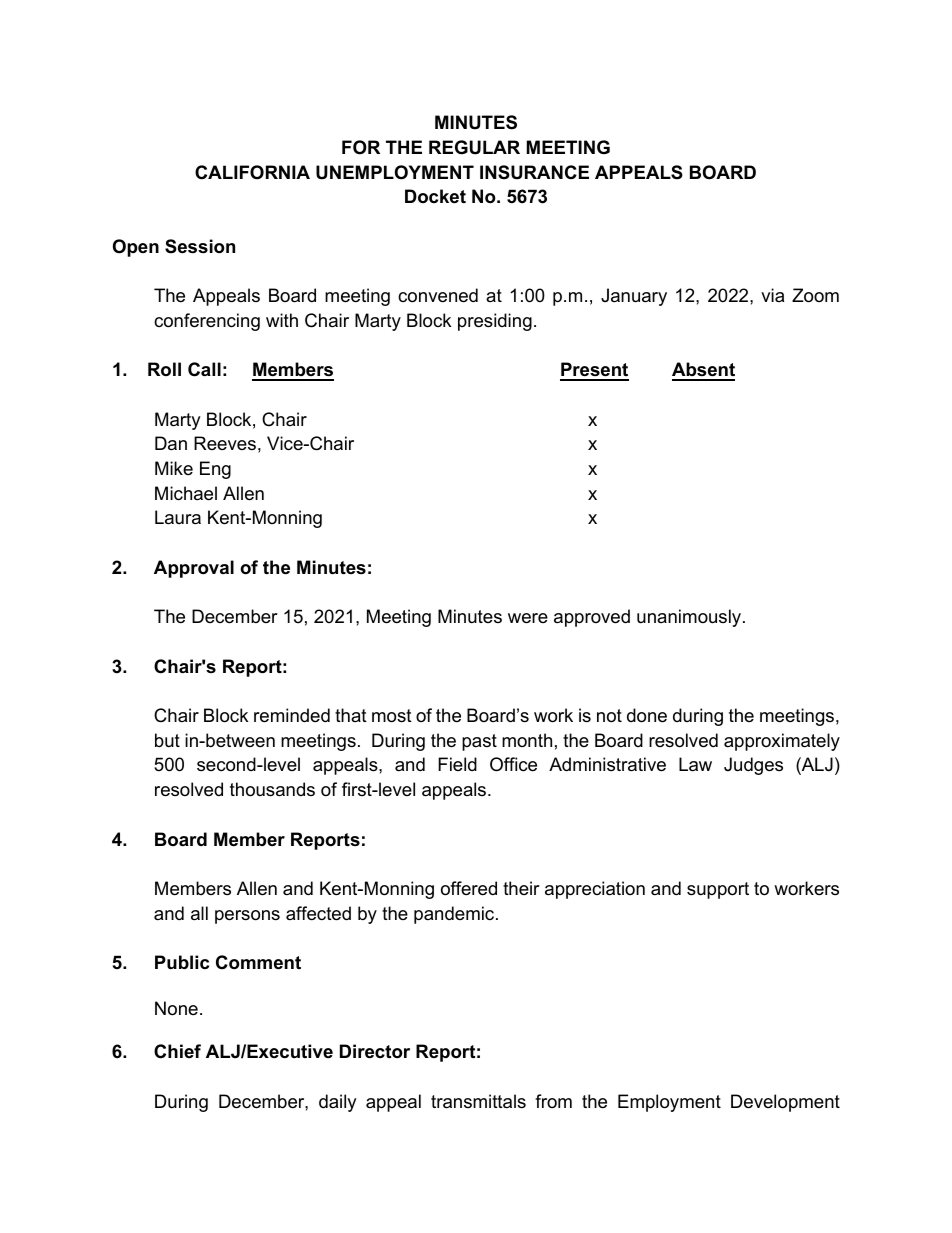 This image has height=1233, width=952. Describe the element at coordinates (177, 1051) in the image. I see `Chief` at that location.
